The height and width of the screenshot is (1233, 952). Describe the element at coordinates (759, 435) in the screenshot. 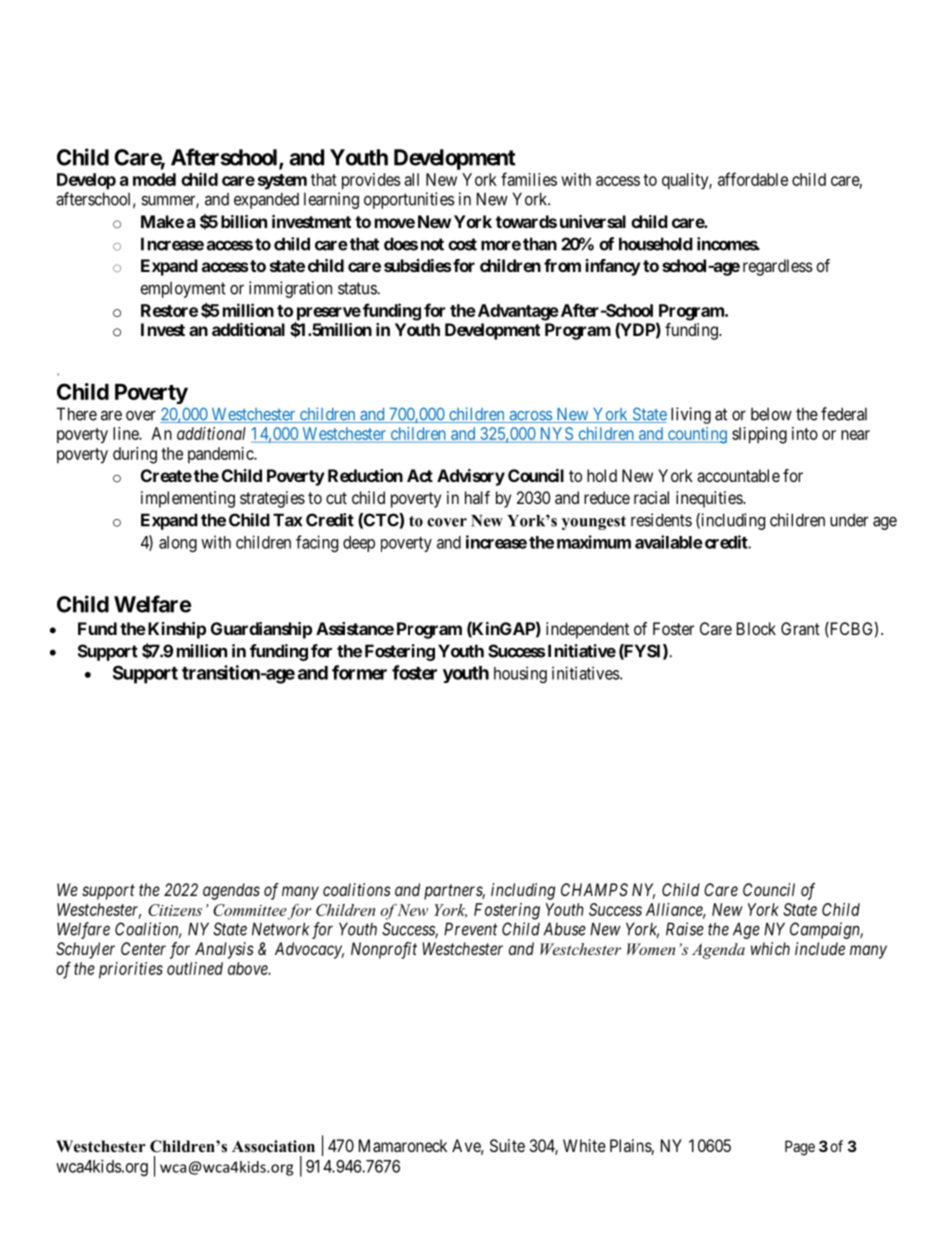

I see `slipping` at that location.
